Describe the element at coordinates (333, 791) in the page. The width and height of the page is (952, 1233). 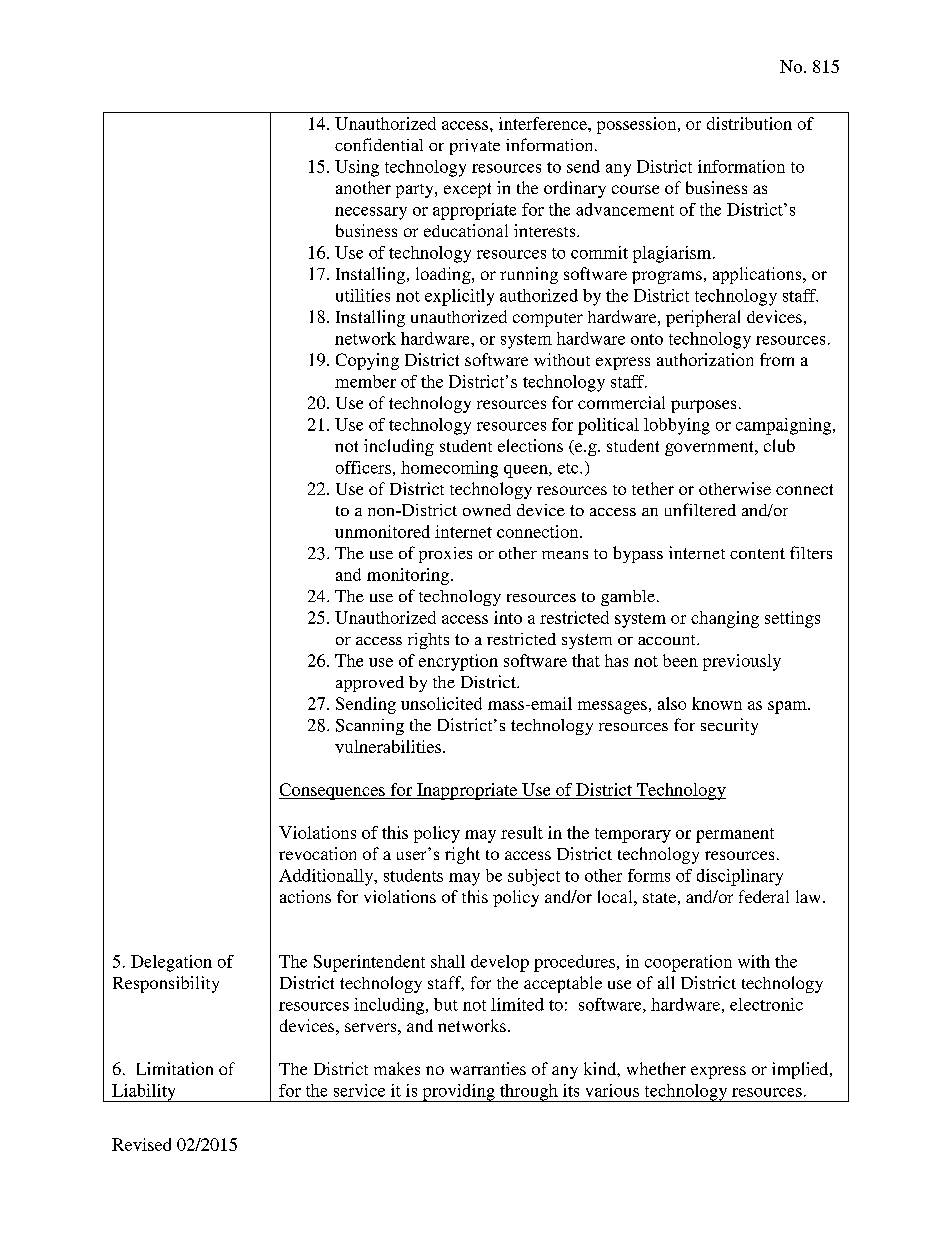
I see `Consequences` at that location.
